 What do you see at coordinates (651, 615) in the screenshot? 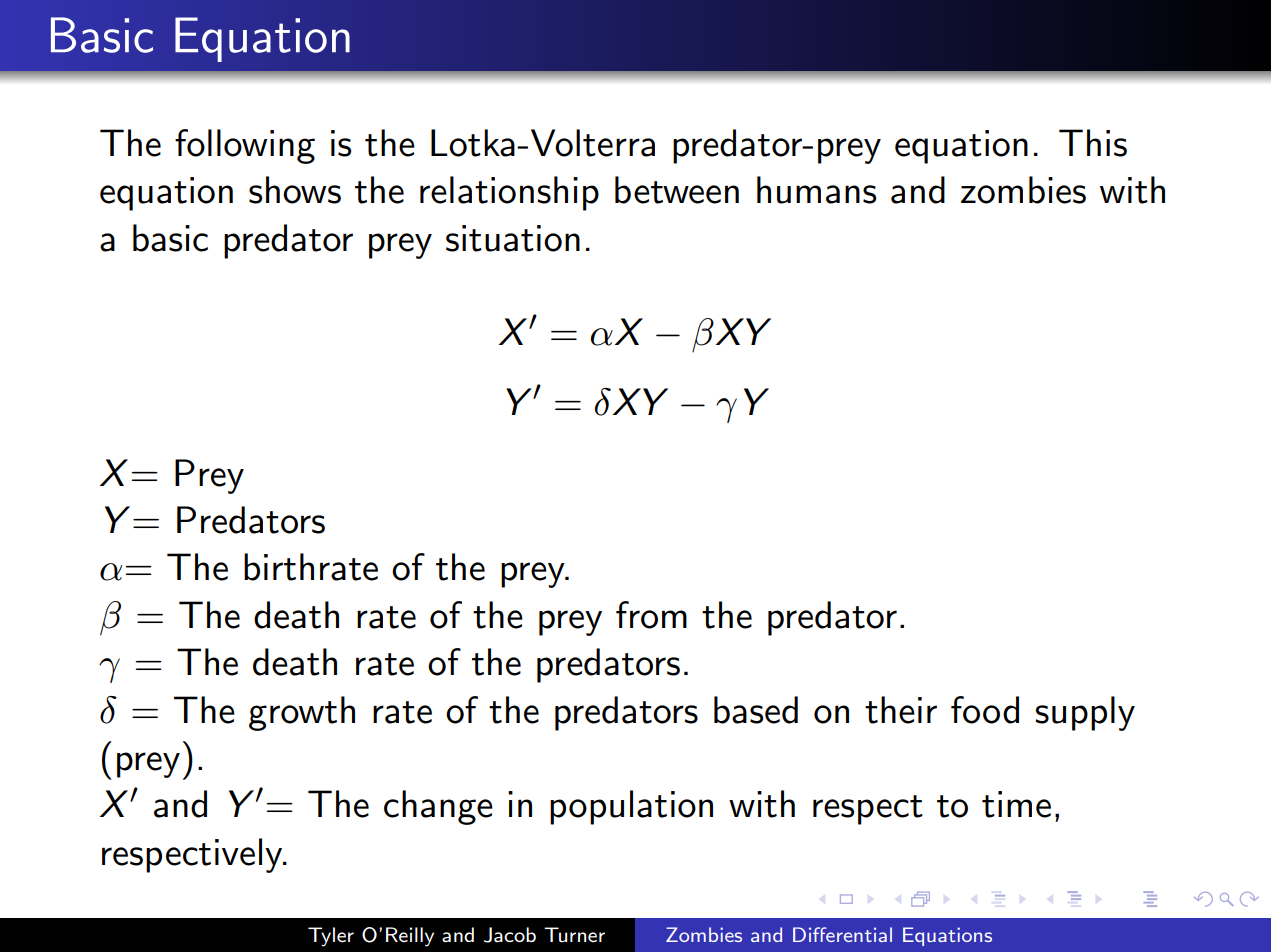
I see `from` at bounding box center [651, 615].
